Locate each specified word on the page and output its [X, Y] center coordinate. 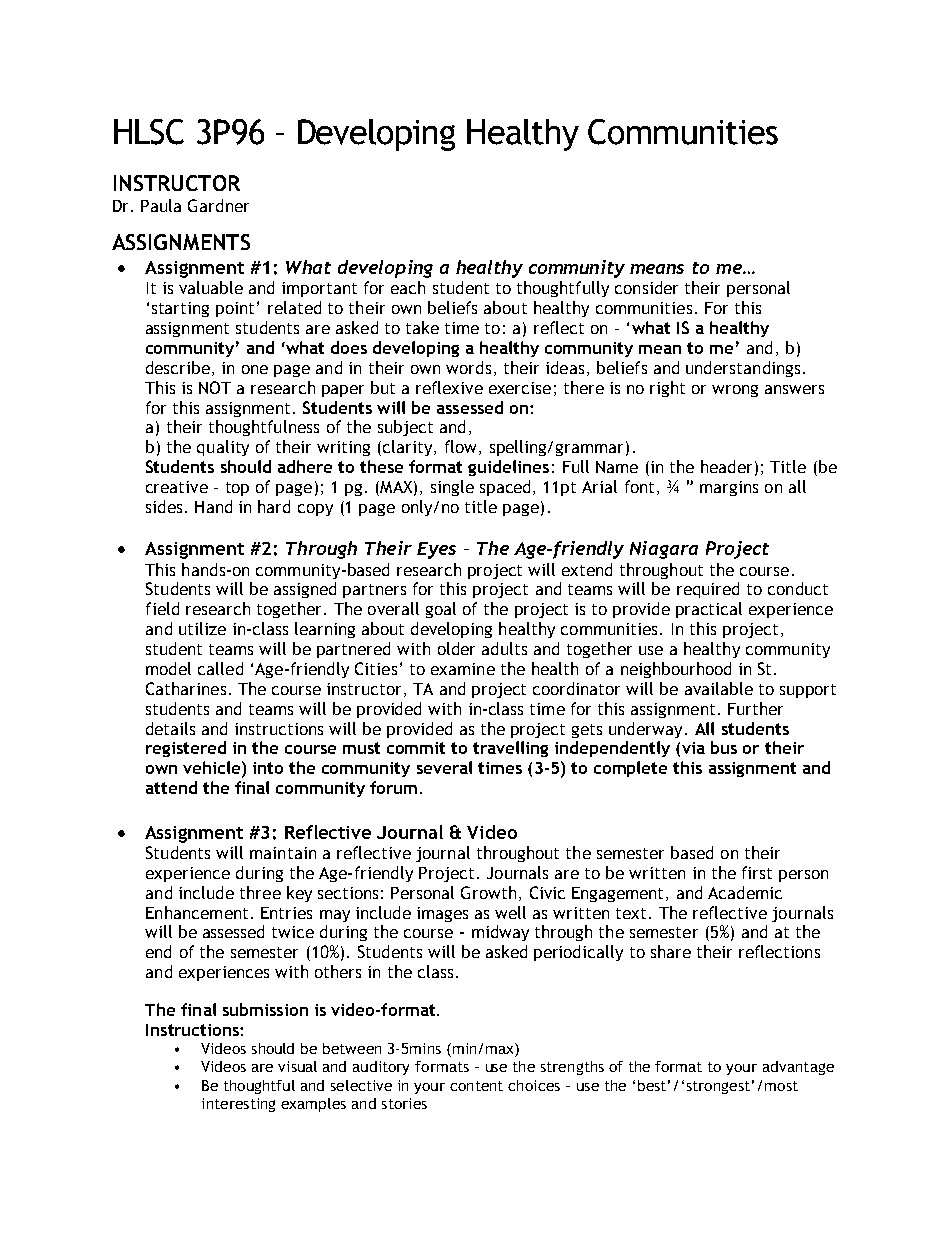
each [408, 287]
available [719, 688]
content [476, 1086]
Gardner [218, 205]
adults [504, 648]
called [220, 668]
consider [646, 287]
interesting [238, 1105]
